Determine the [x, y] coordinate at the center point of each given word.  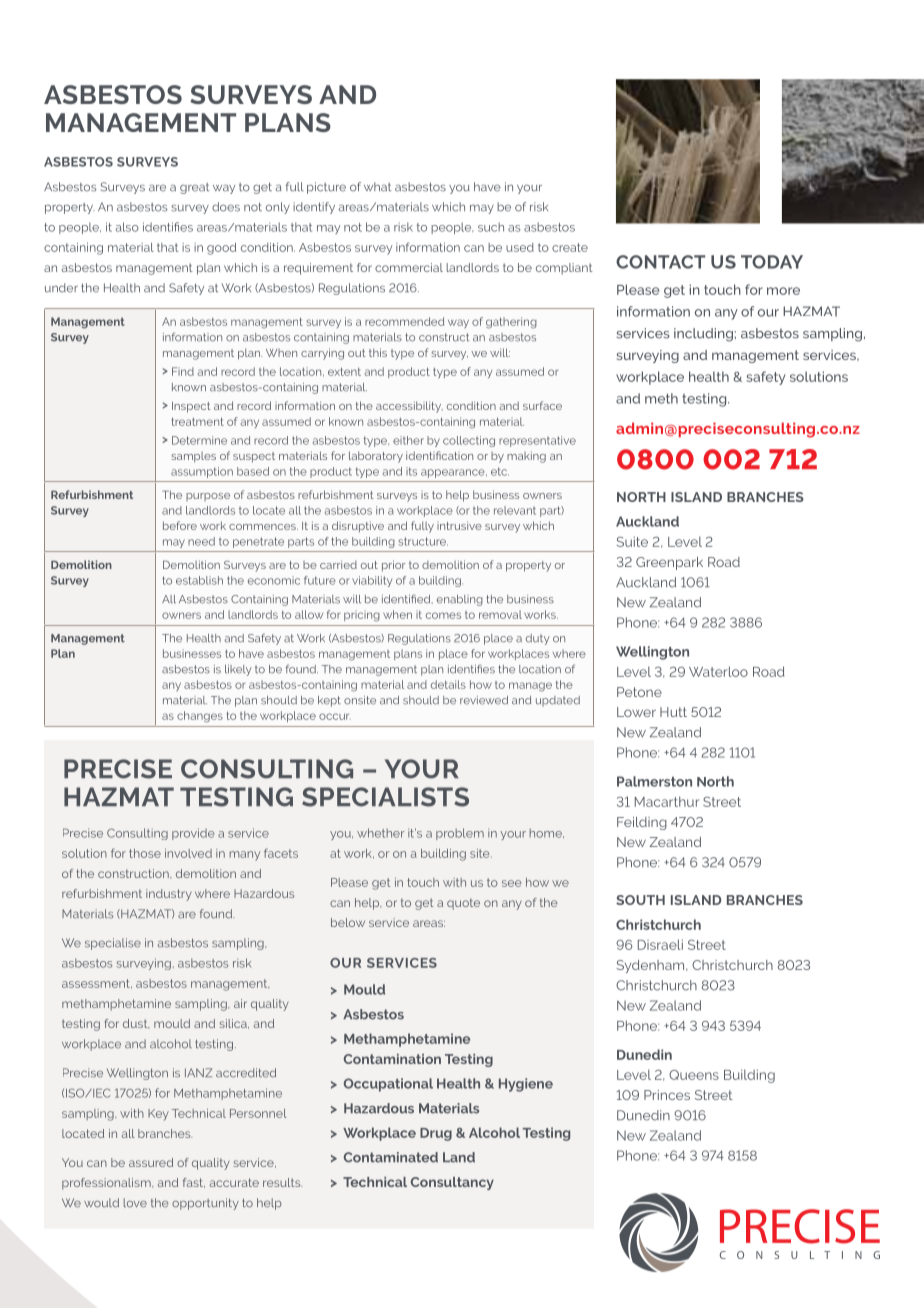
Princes [667, 1095]
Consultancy [452, 1183]
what [378, 187]
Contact [660, 262]
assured [151, 1162]
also [127, 227]
